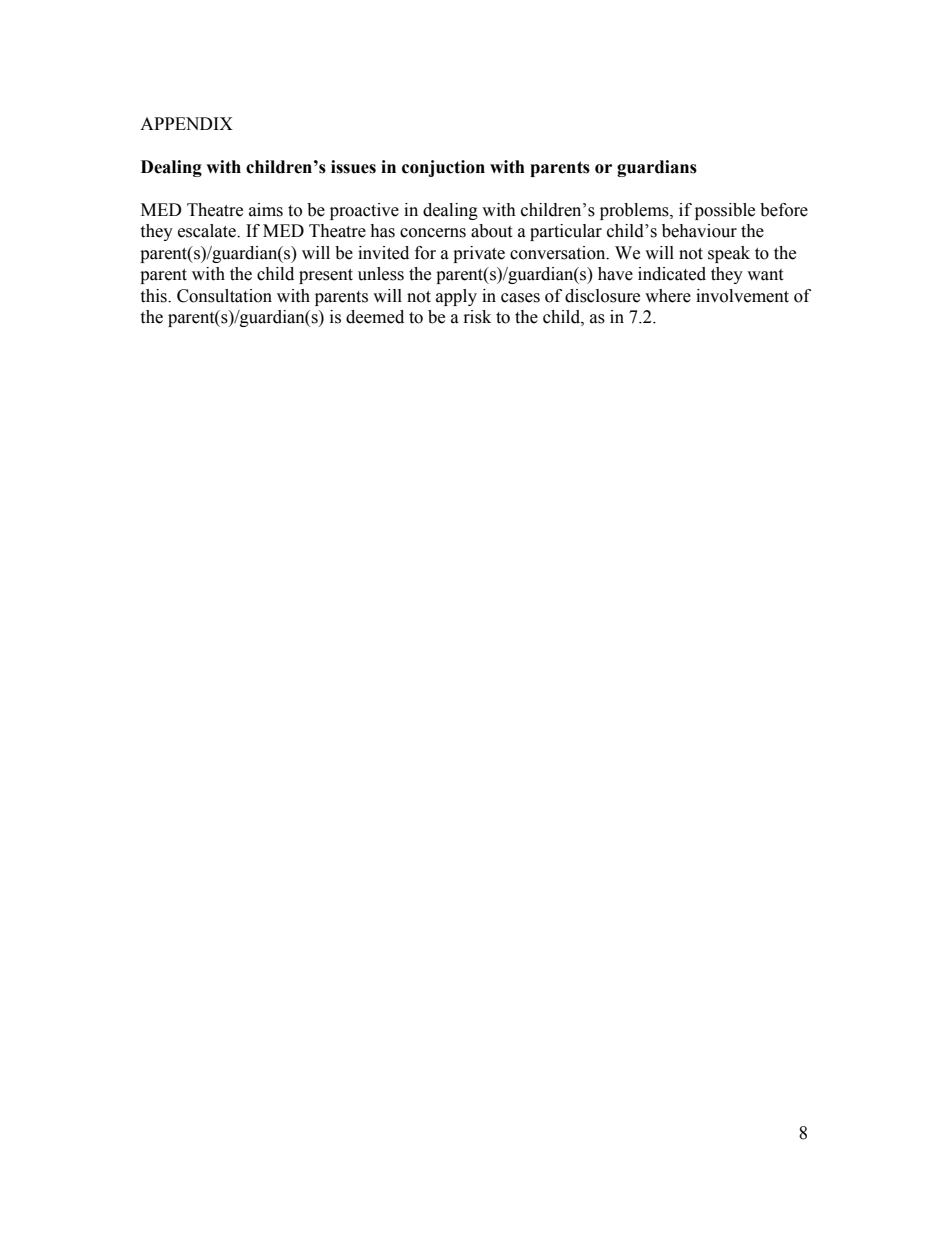 This screenshot has height=1233, width=952. What do you see at coordinates (477, 317) in the screenshot?
I see `risk` at bounding box center [477, 317].
